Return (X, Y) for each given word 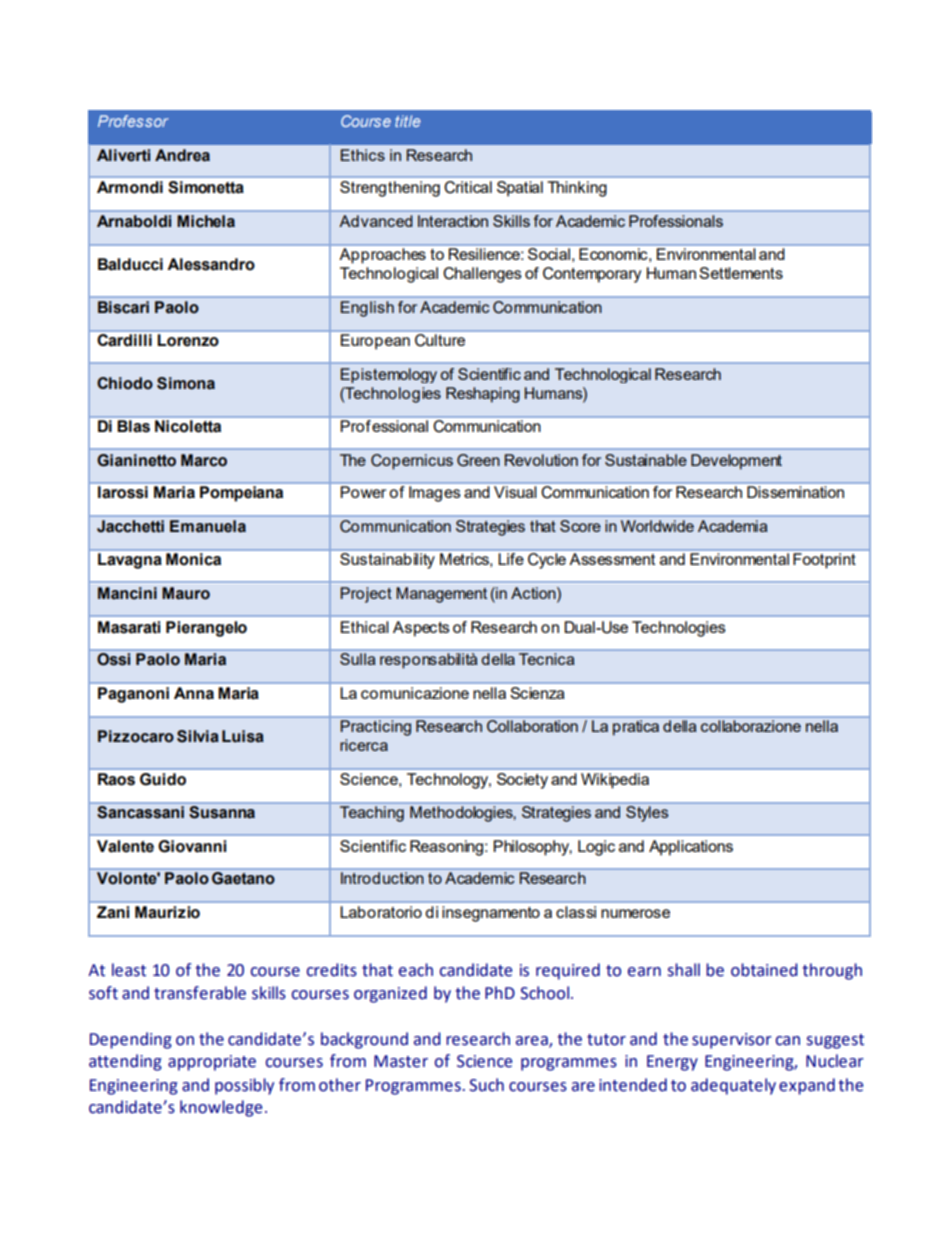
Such (486, 1085)
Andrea (182, 155)
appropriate (212, 1063)
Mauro (186, 593)
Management (441, 595)
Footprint (824, 560)
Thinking (577, 189)
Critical (468, 187)
